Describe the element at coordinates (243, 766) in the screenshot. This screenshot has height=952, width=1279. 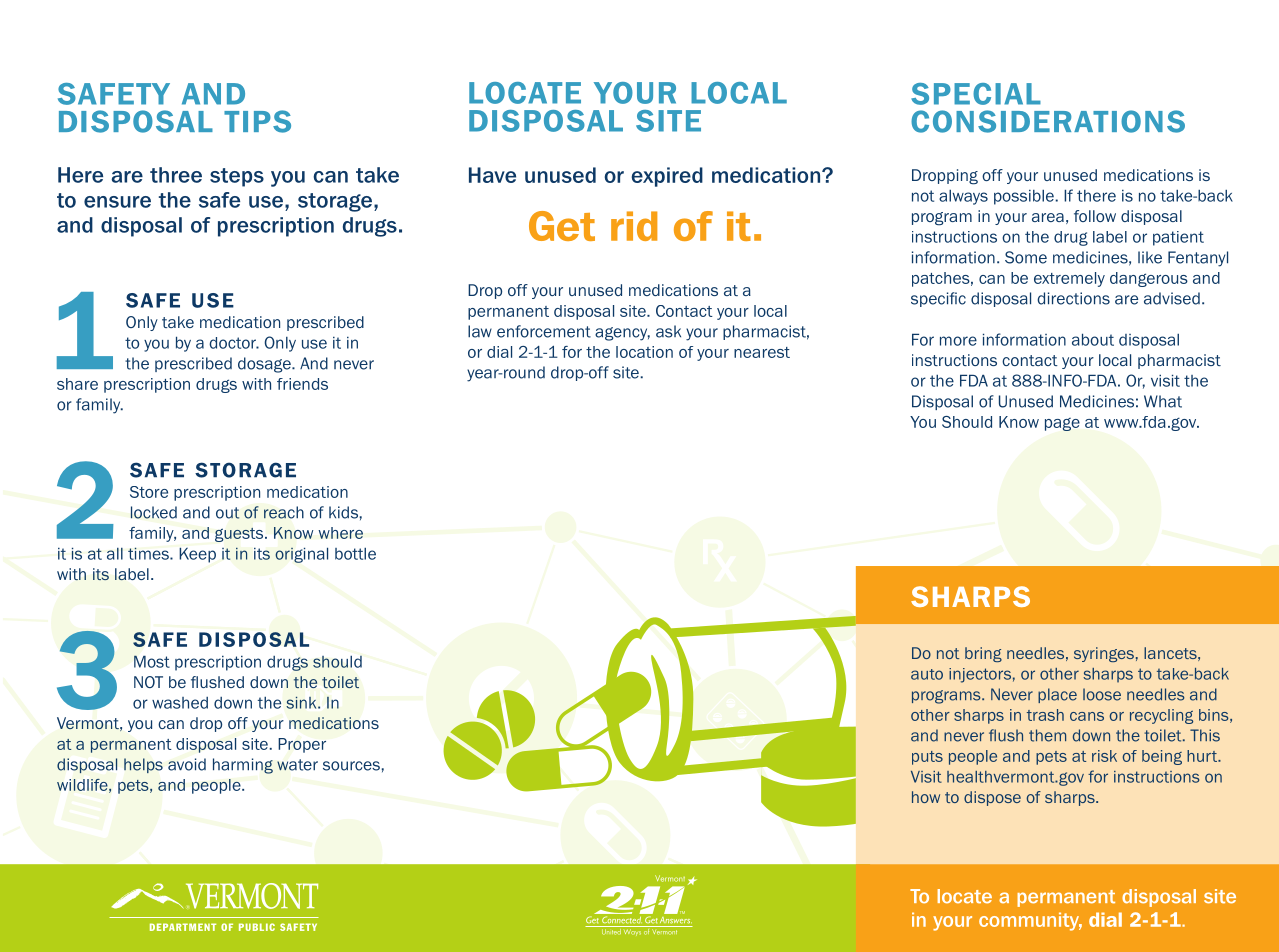
I see `harming` at that location.
